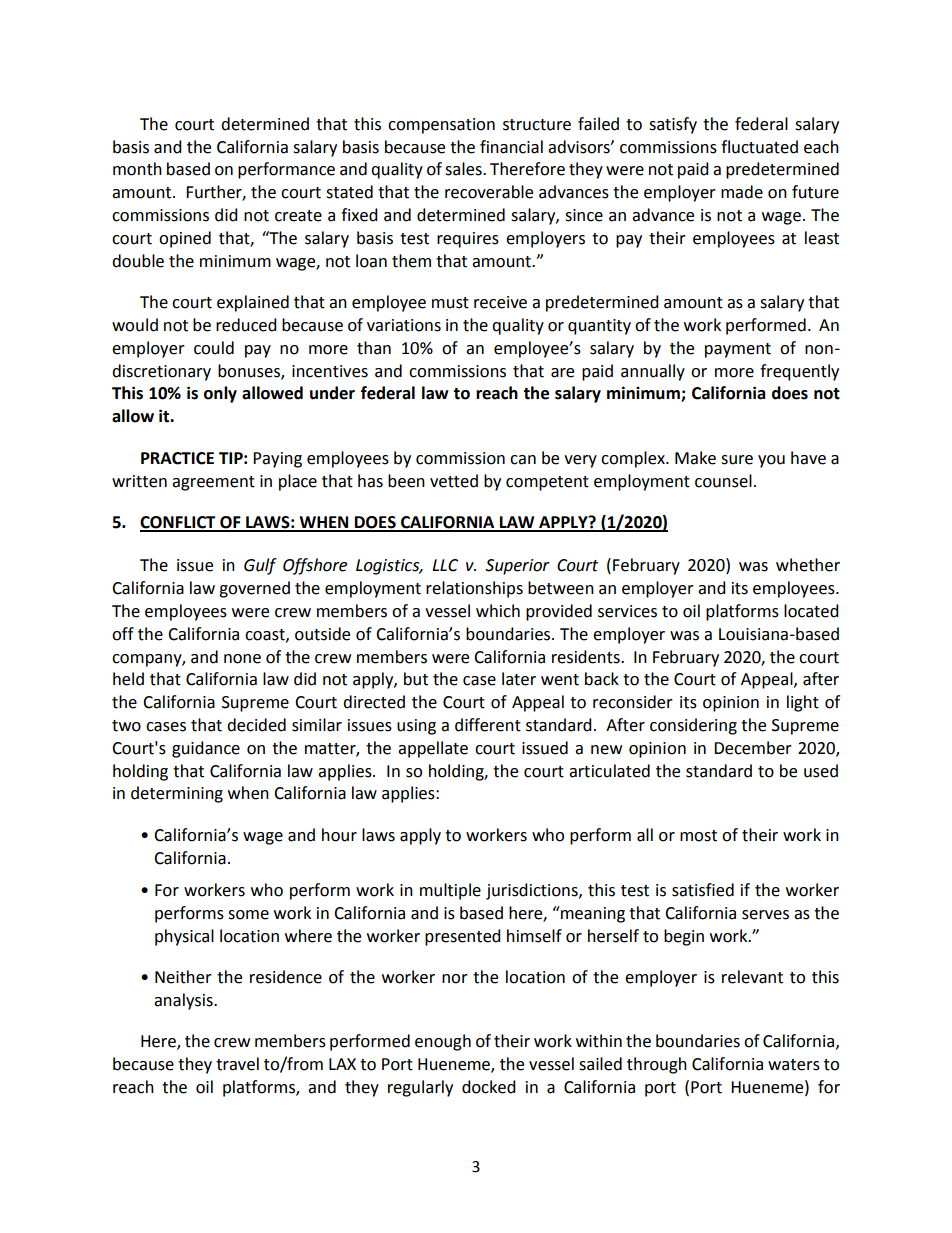 The width and height of the screenshot is (952, 1233). Describe the element at coordinates (737, 460) in the screenshot. I see `sure` at that location.
